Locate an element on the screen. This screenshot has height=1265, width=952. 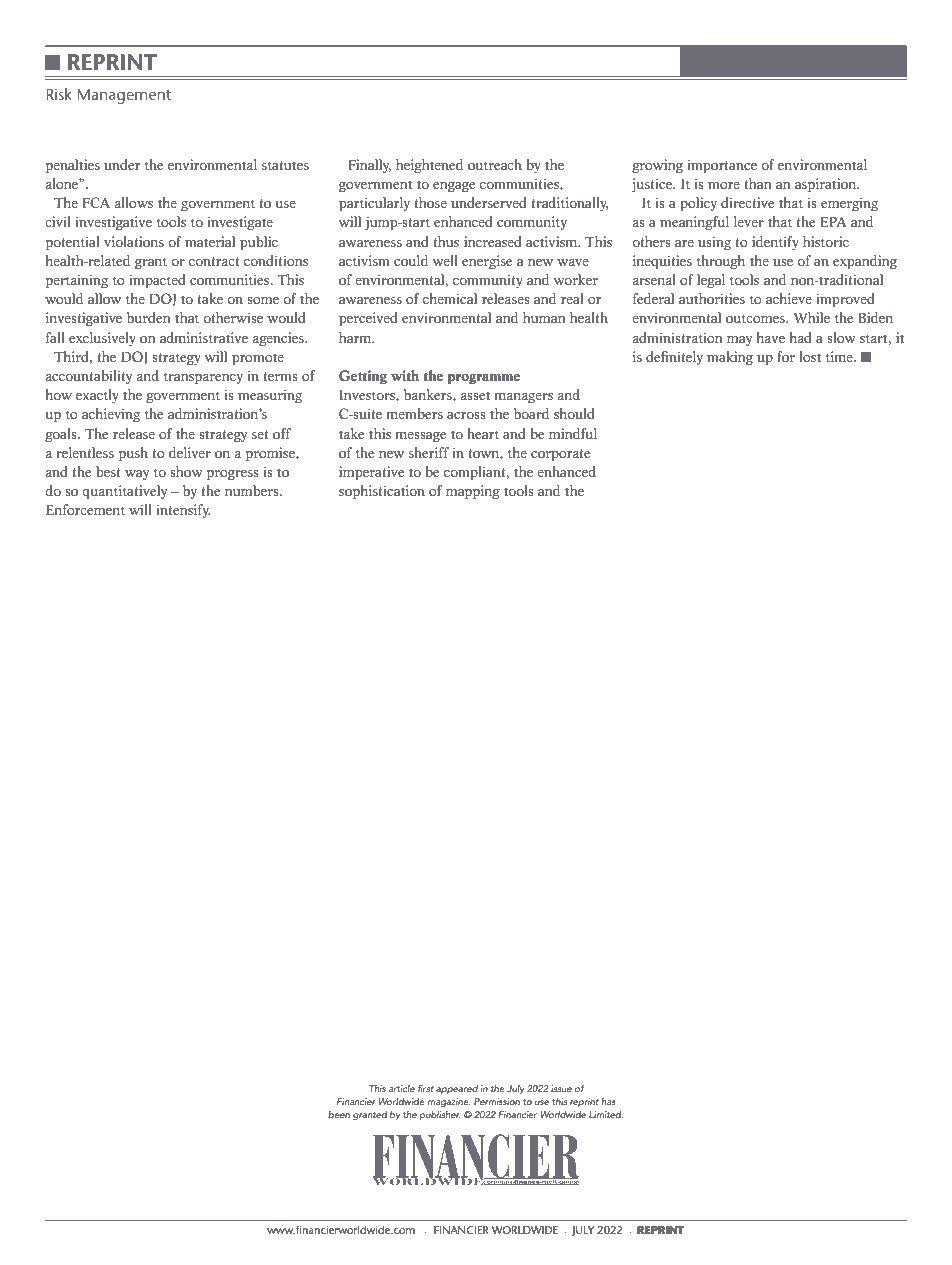
programme is located at coordinates (484, 379).
